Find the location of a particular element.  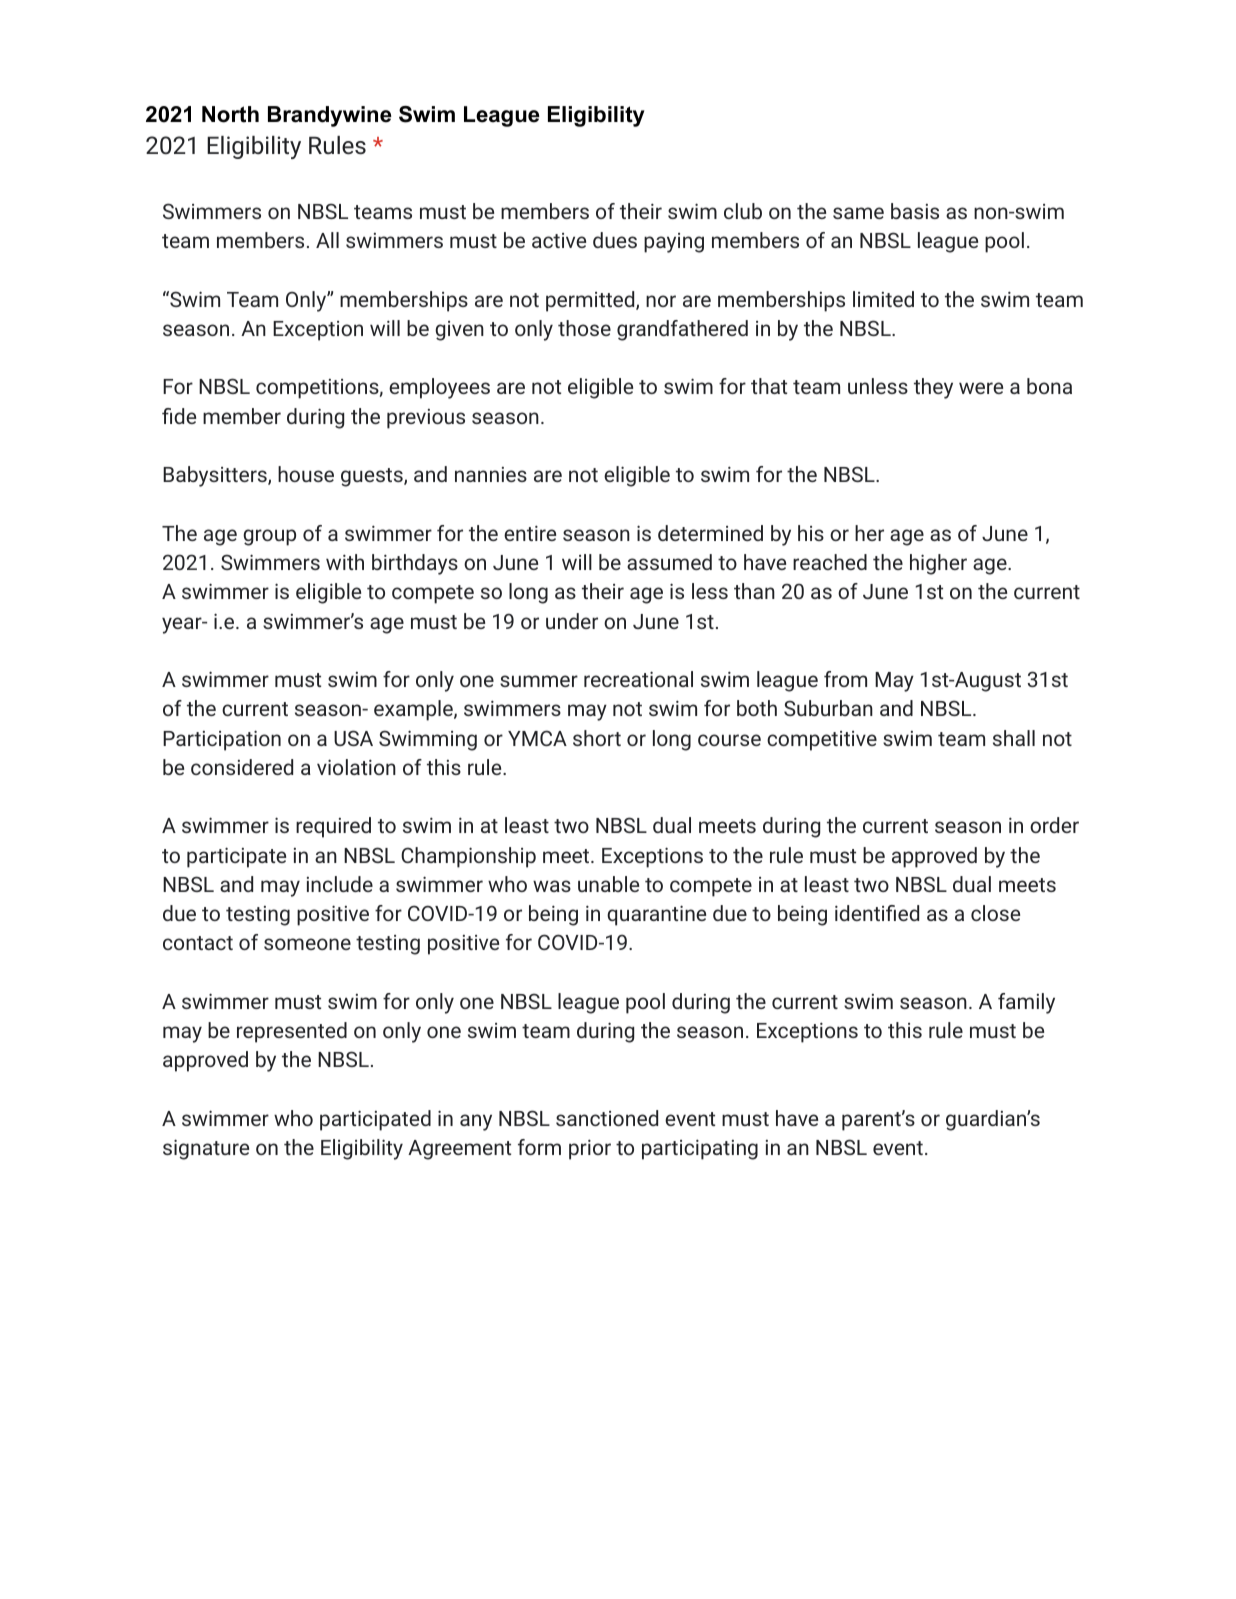

dues is located at coordinates (615, 240).
